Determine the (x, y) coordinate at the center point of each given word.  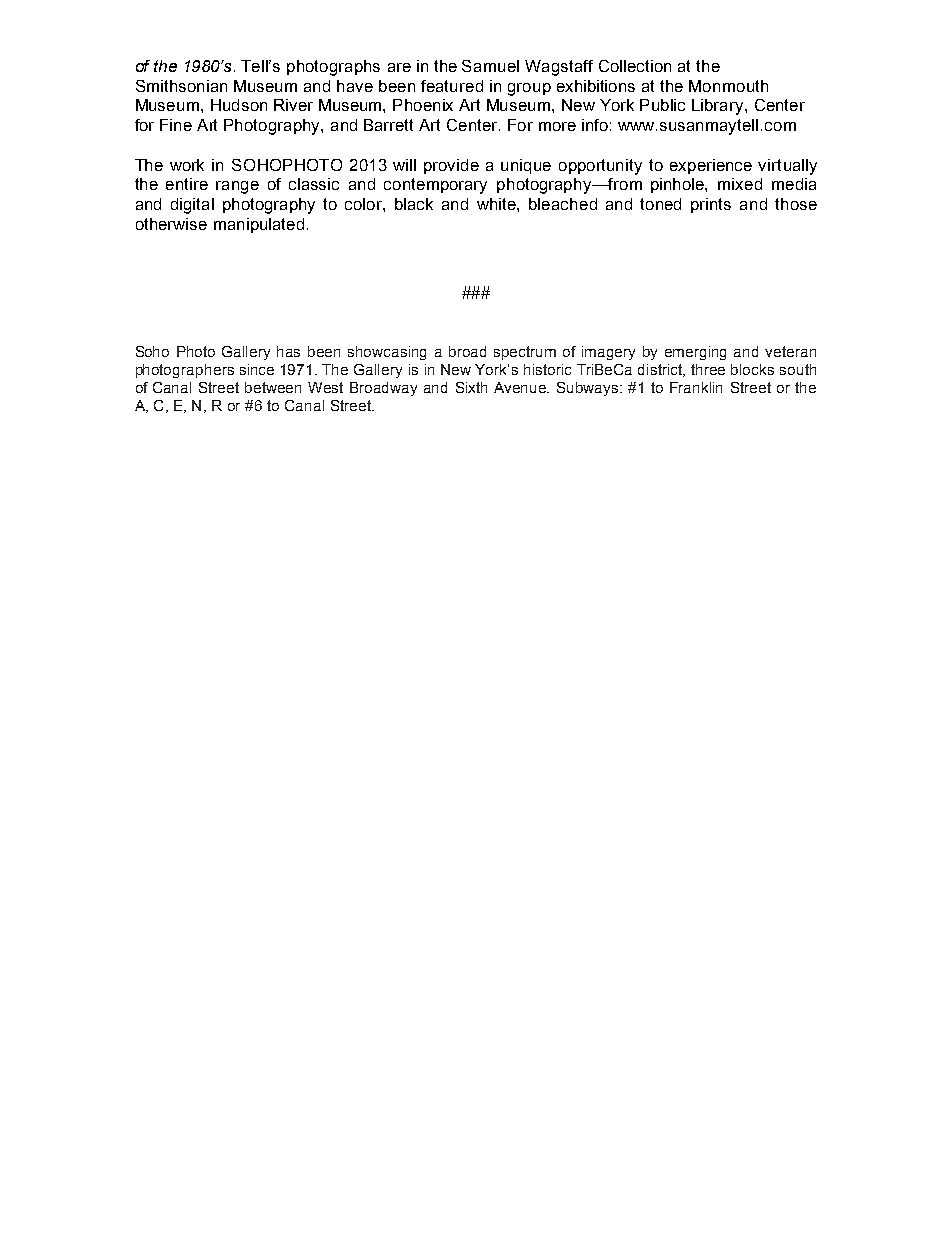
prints (711, 205)
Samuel (490, 66)
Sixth (471, 387)
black (414, 204)
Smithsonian (181, 86)
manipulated (259, 225)
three (708, 369)
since (257, 369)
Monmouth (728, 86)
